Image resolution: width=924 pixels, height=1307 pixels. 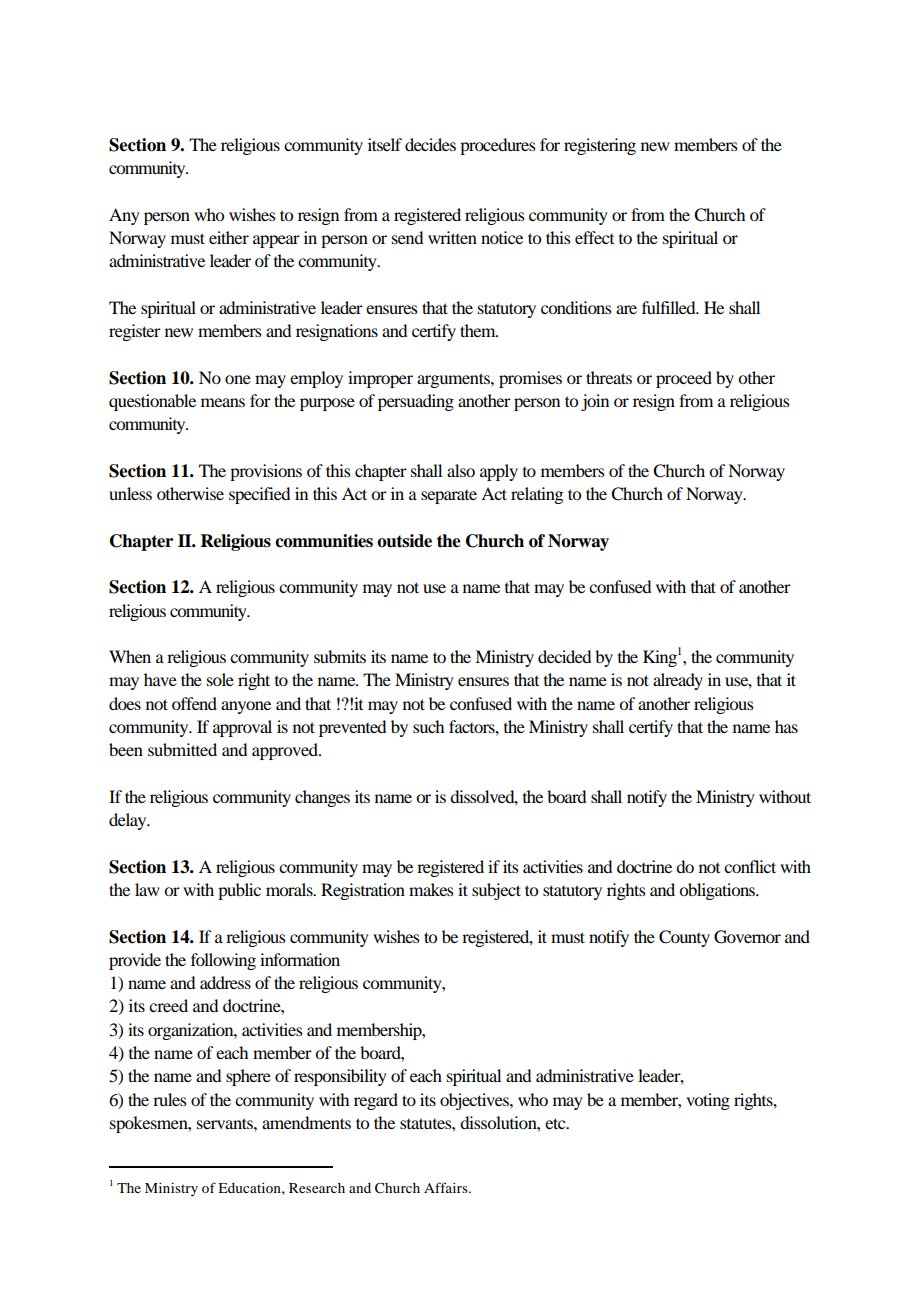 I want to click on either, so click(x=229, y=237).
